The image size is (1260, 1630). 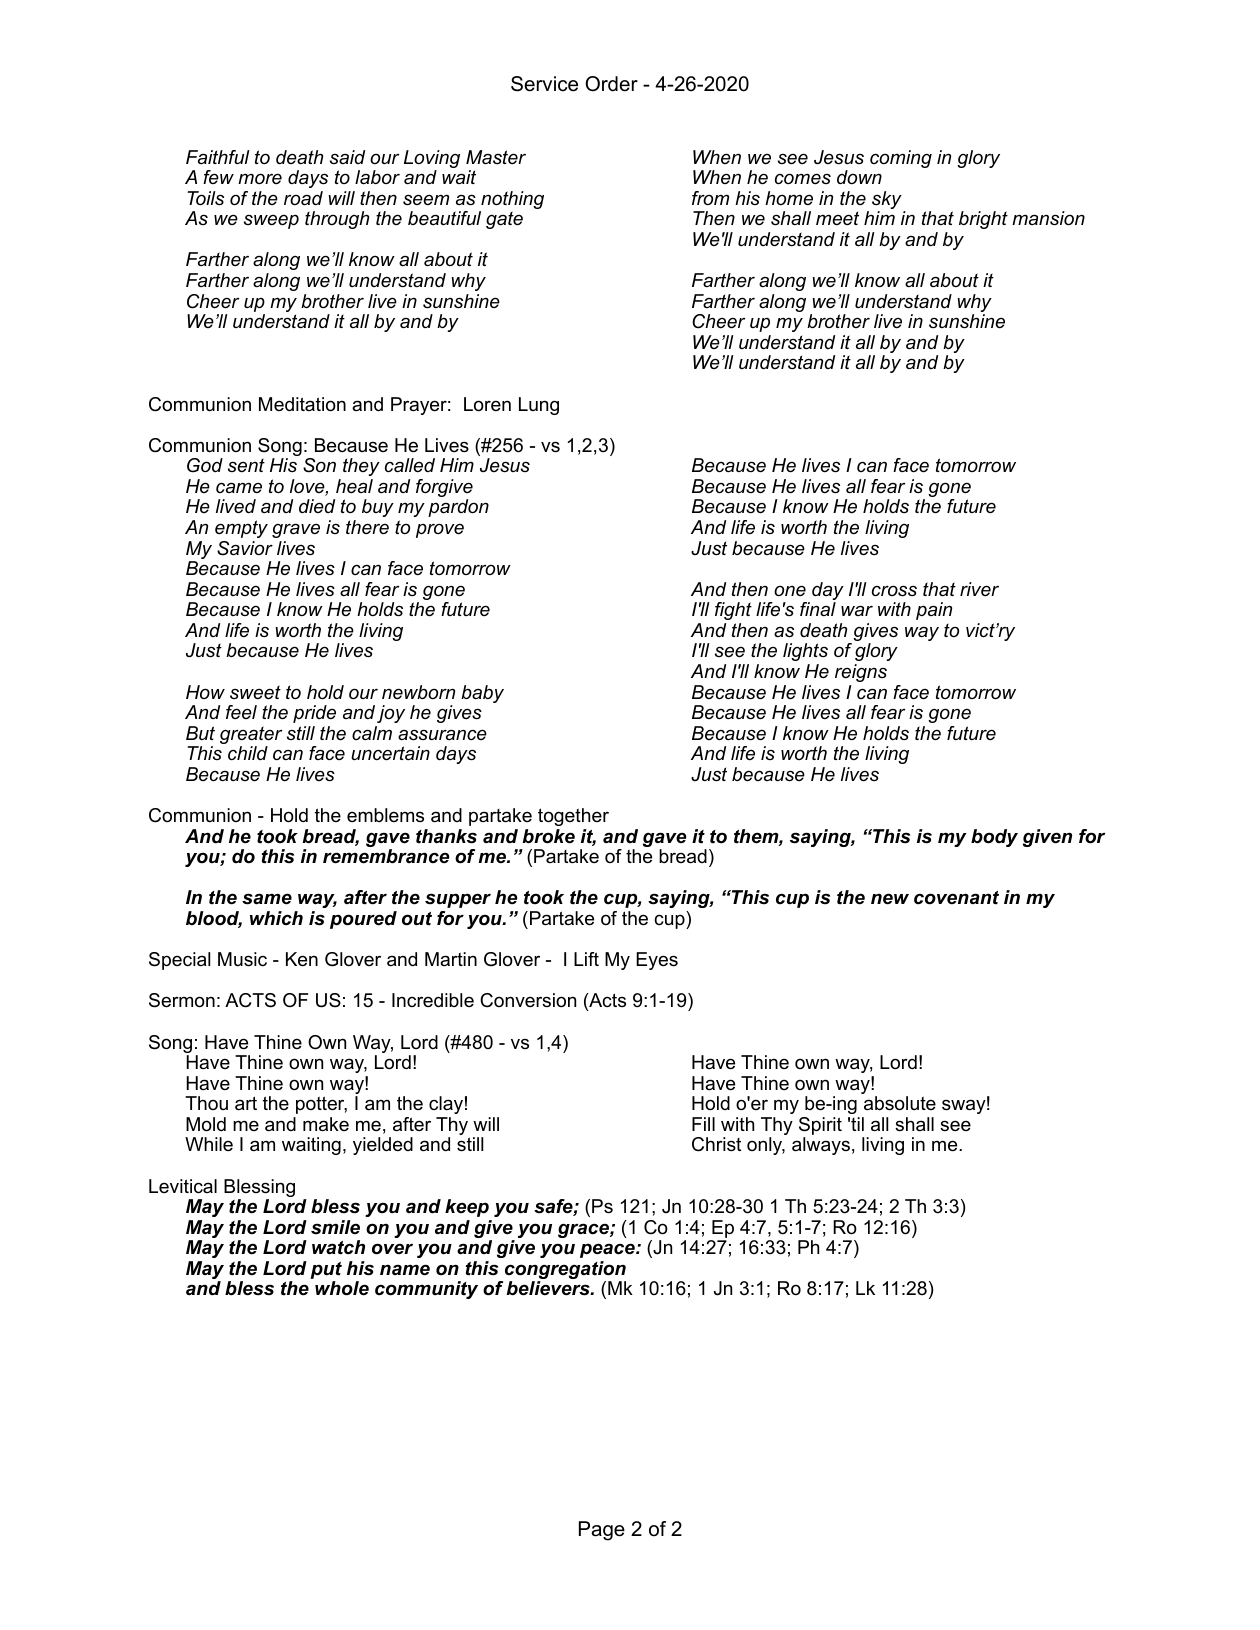 I want to click on coming, so click(x=901, y=159).
